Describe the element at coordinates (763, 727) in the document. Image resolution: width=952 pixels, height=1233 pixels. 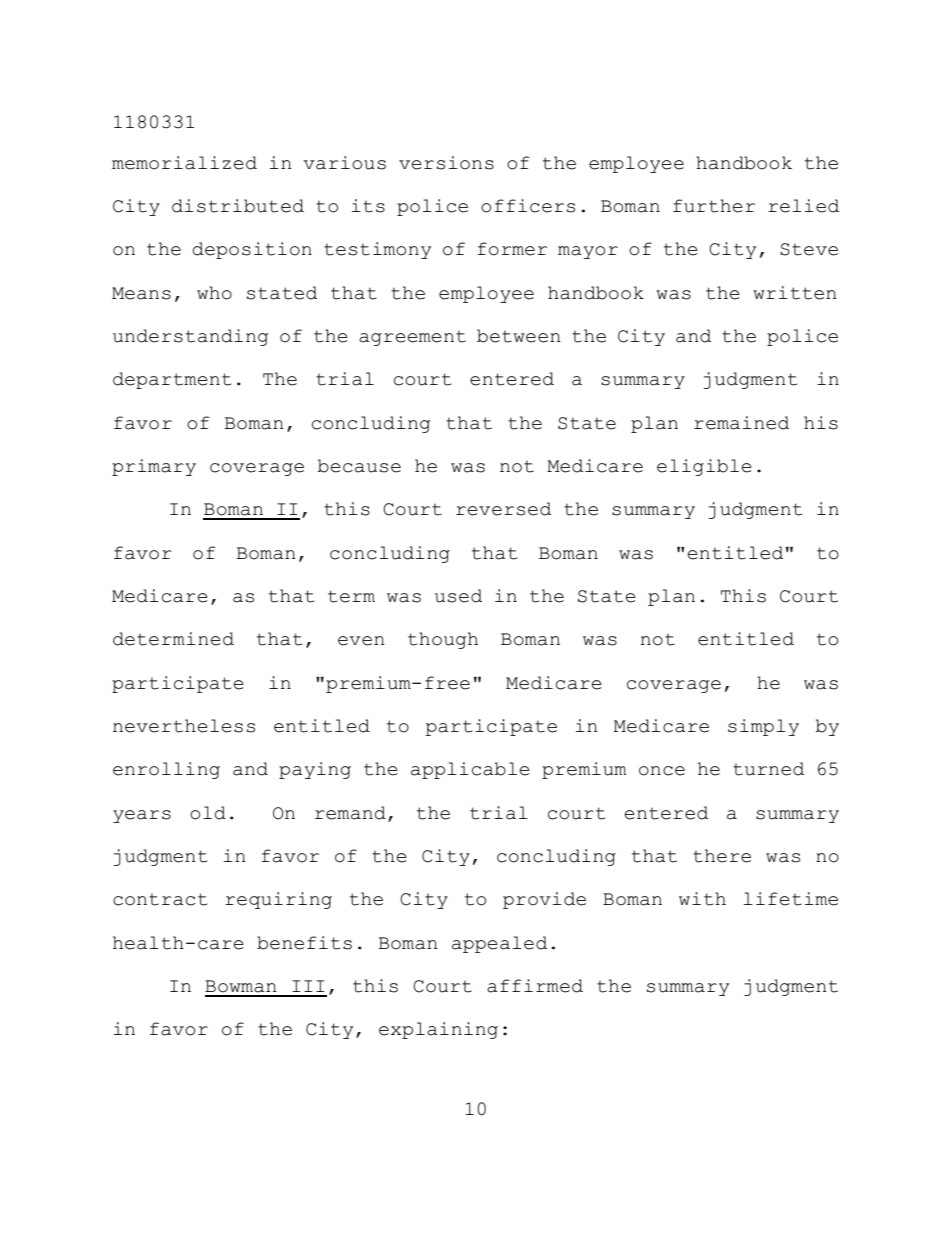
I see `simply` at that location.
